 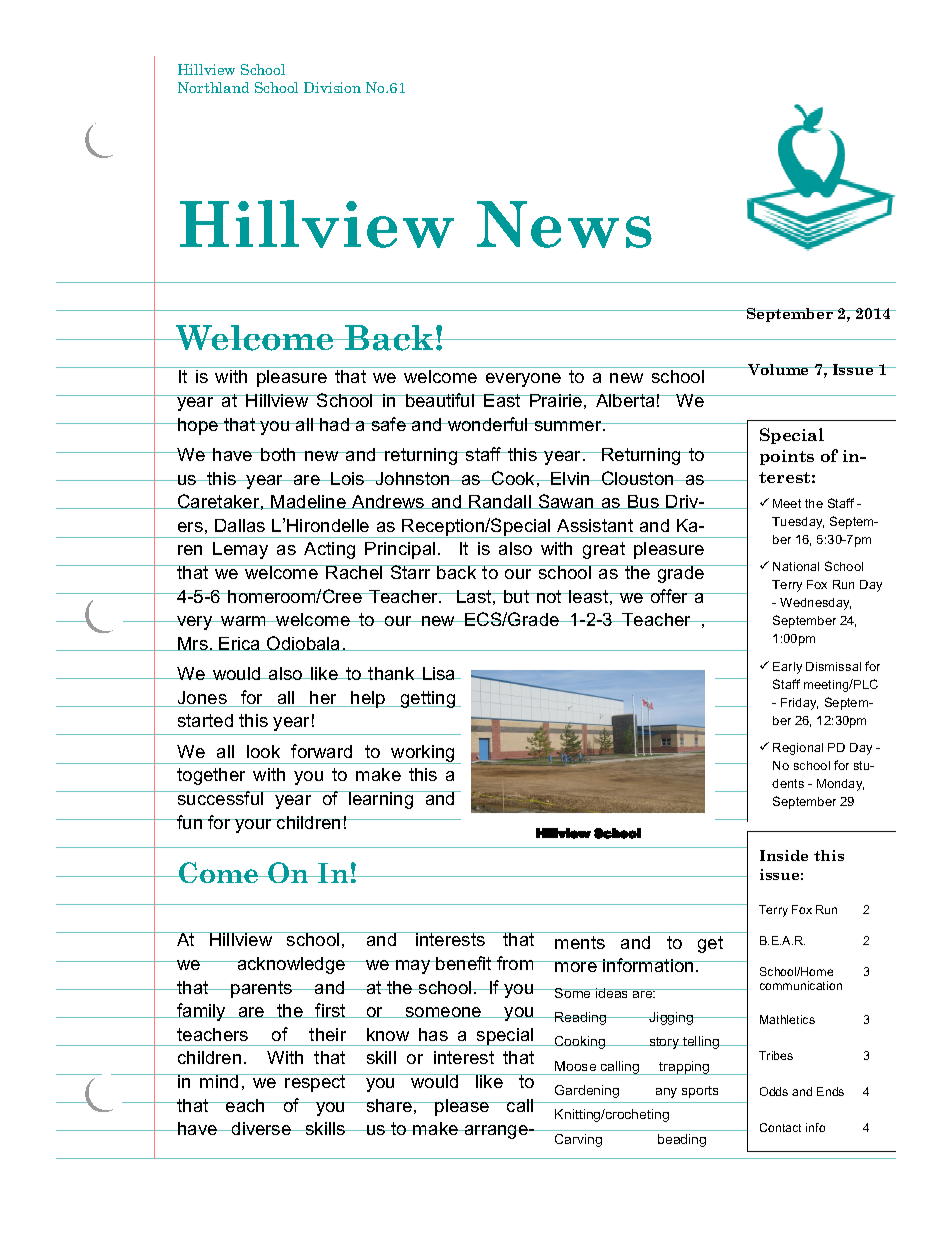 What do you see at coordinates (488, 424) in the screenshot?
I see `wonderful` at bounding box center [488, 424].
